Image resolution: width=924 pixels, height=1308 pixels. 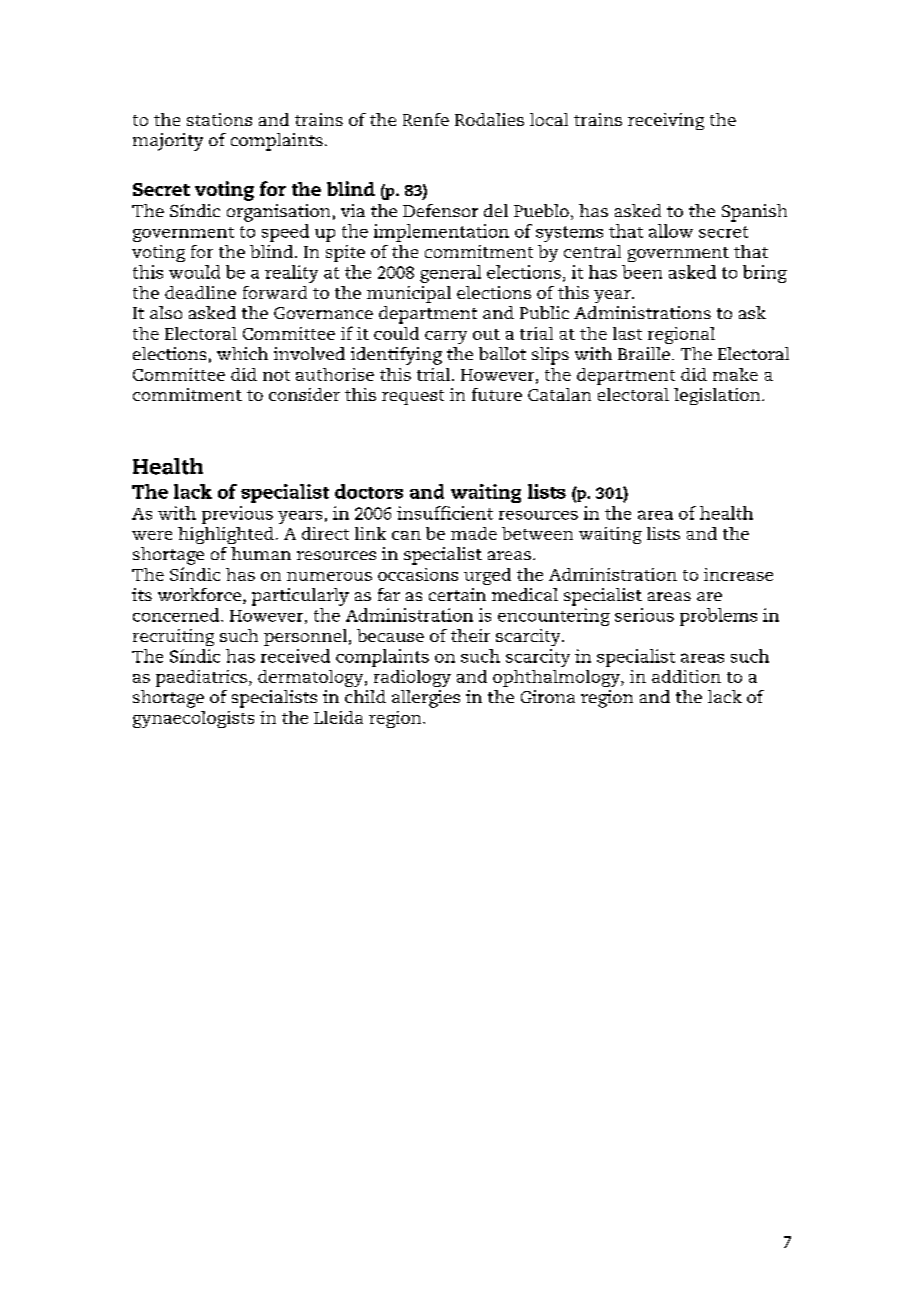 What do you see at coordinates (718, 396) in the image?
I see `legislation` at bounding box center [718, 396].
